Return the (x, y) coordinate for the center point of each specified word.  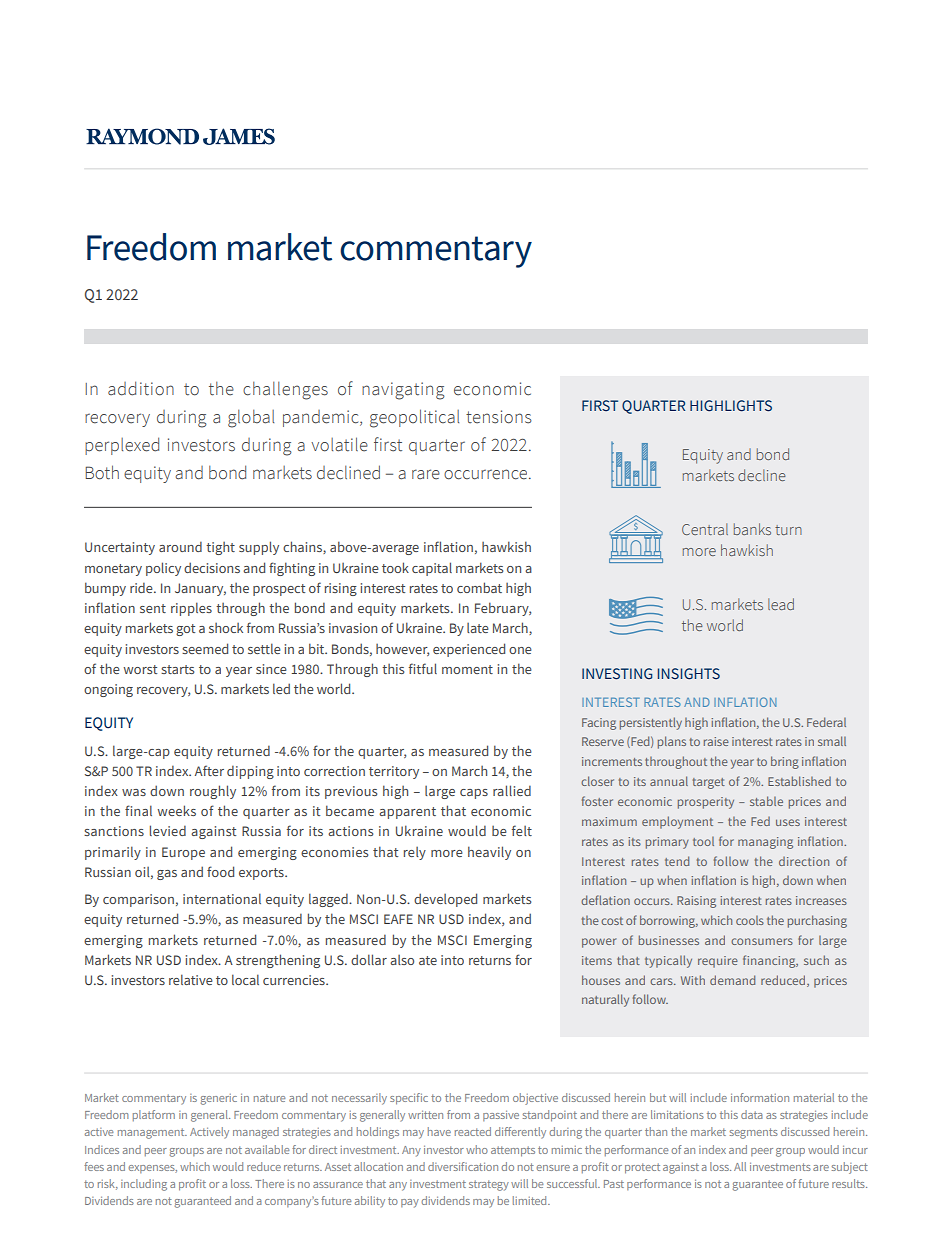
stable (766, 801)
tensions (499, 417)
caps (474, 794)
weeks (176, 810)
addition (141, 388)
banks (752, 529)
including (144, 1185)
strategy (489, 1185)
